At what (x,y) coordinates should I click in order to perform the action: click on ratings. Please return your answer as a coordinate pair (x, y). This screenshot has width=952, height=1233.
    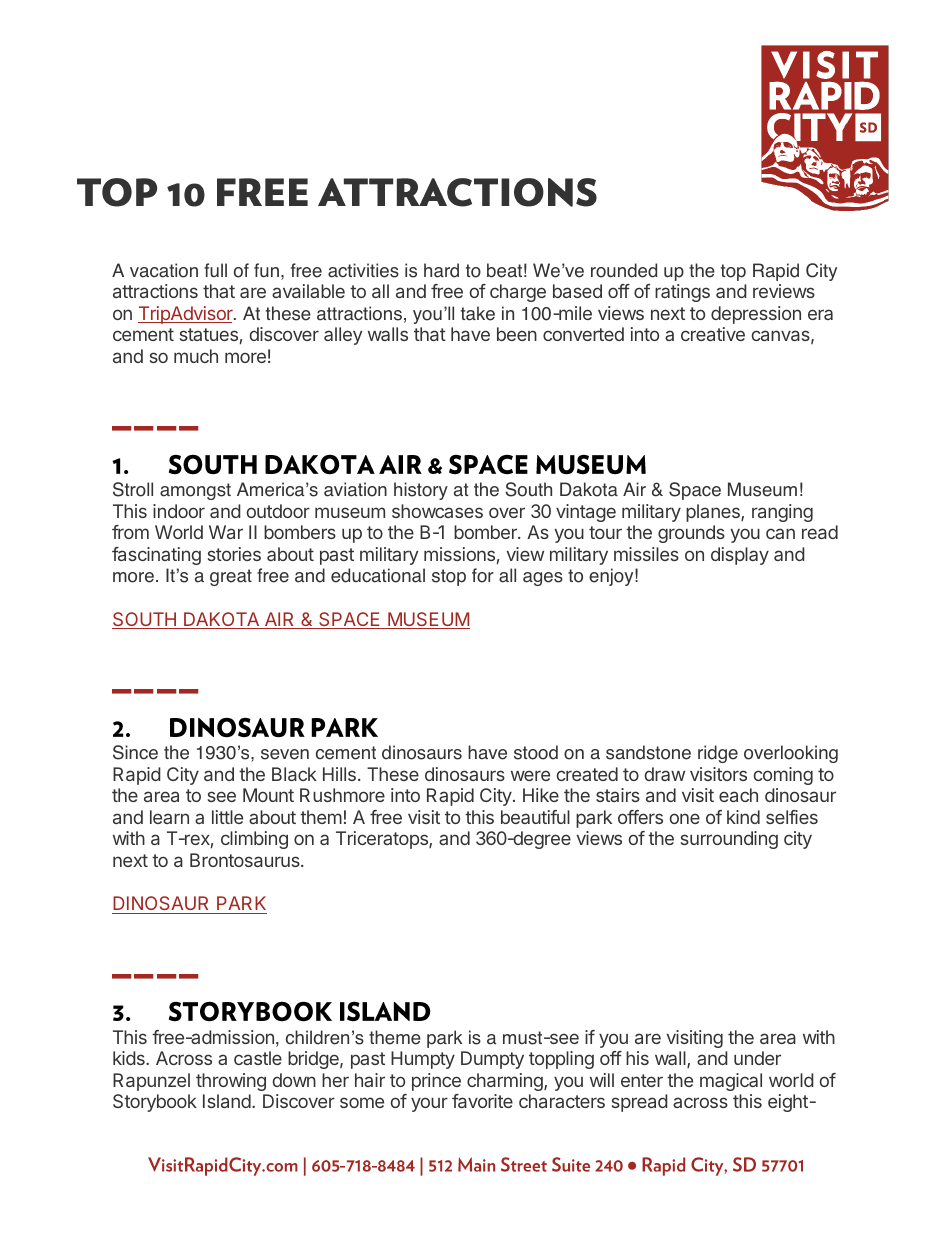
    Looking at the image, I should click on (682, 293).
